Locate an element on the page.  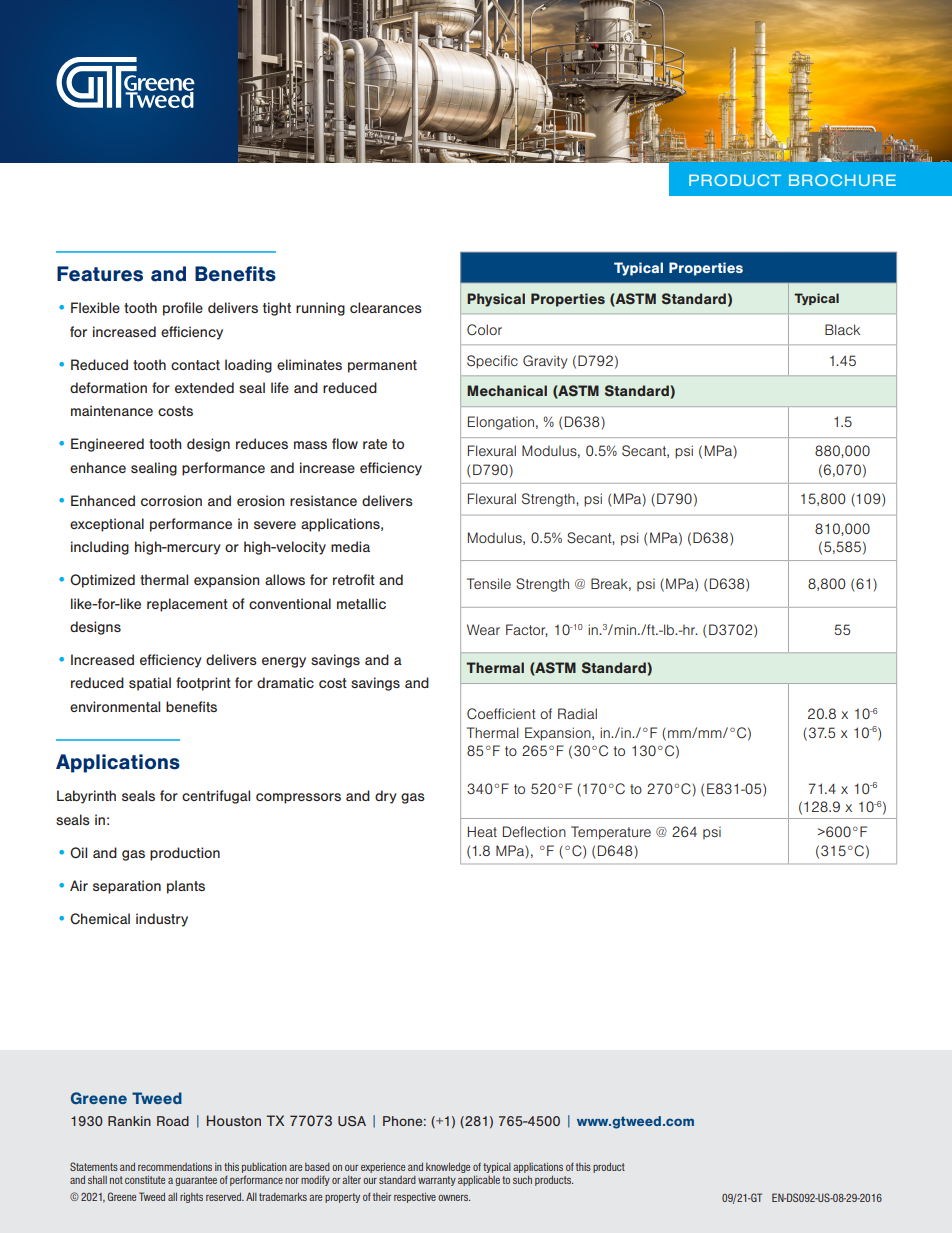
Coefficient is located at coordinates (501, 713).
